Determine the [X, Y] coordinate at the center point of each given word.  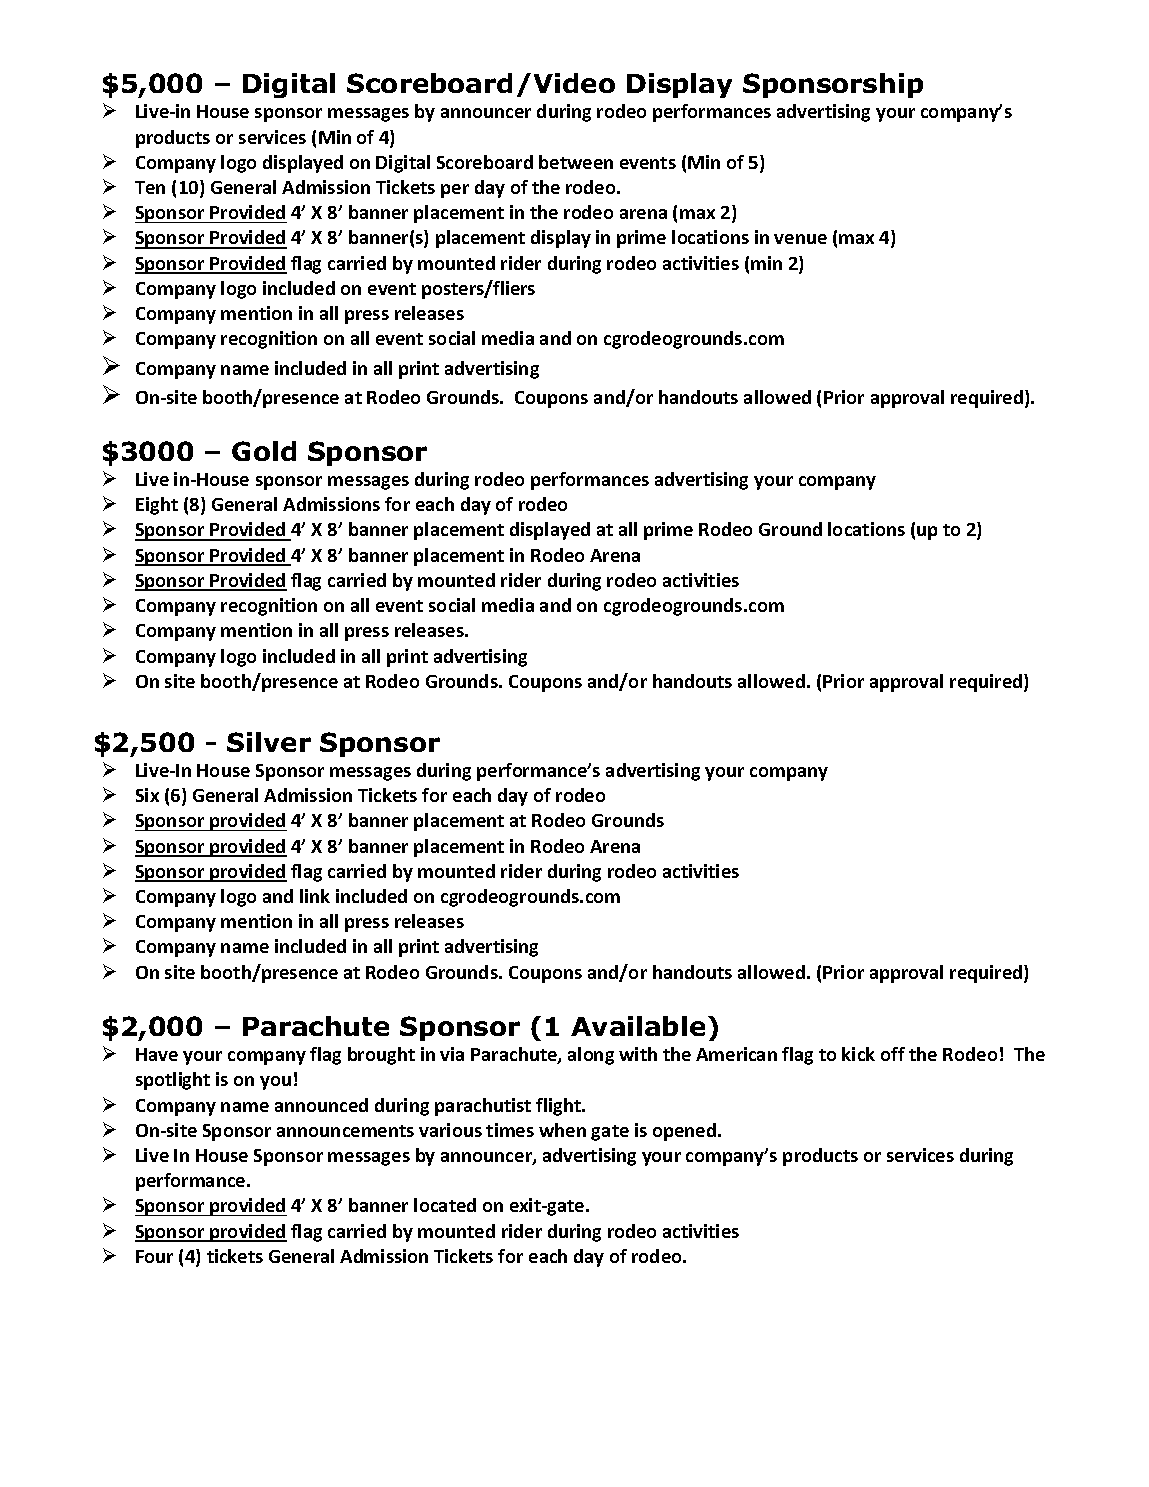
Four [154, 1256]
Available [638, 1026]
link [315, 896]
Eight [157, 506]
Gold [264, 451]
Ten [150, 187]
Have [157, 1054]
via [452, 1054]
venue [800, 239]
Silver [269, 742]
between [576, 162]
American [736, 1054]
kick [858, 1054]
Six [147, 795]
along [591, 1056]
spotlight [173, 1081]
